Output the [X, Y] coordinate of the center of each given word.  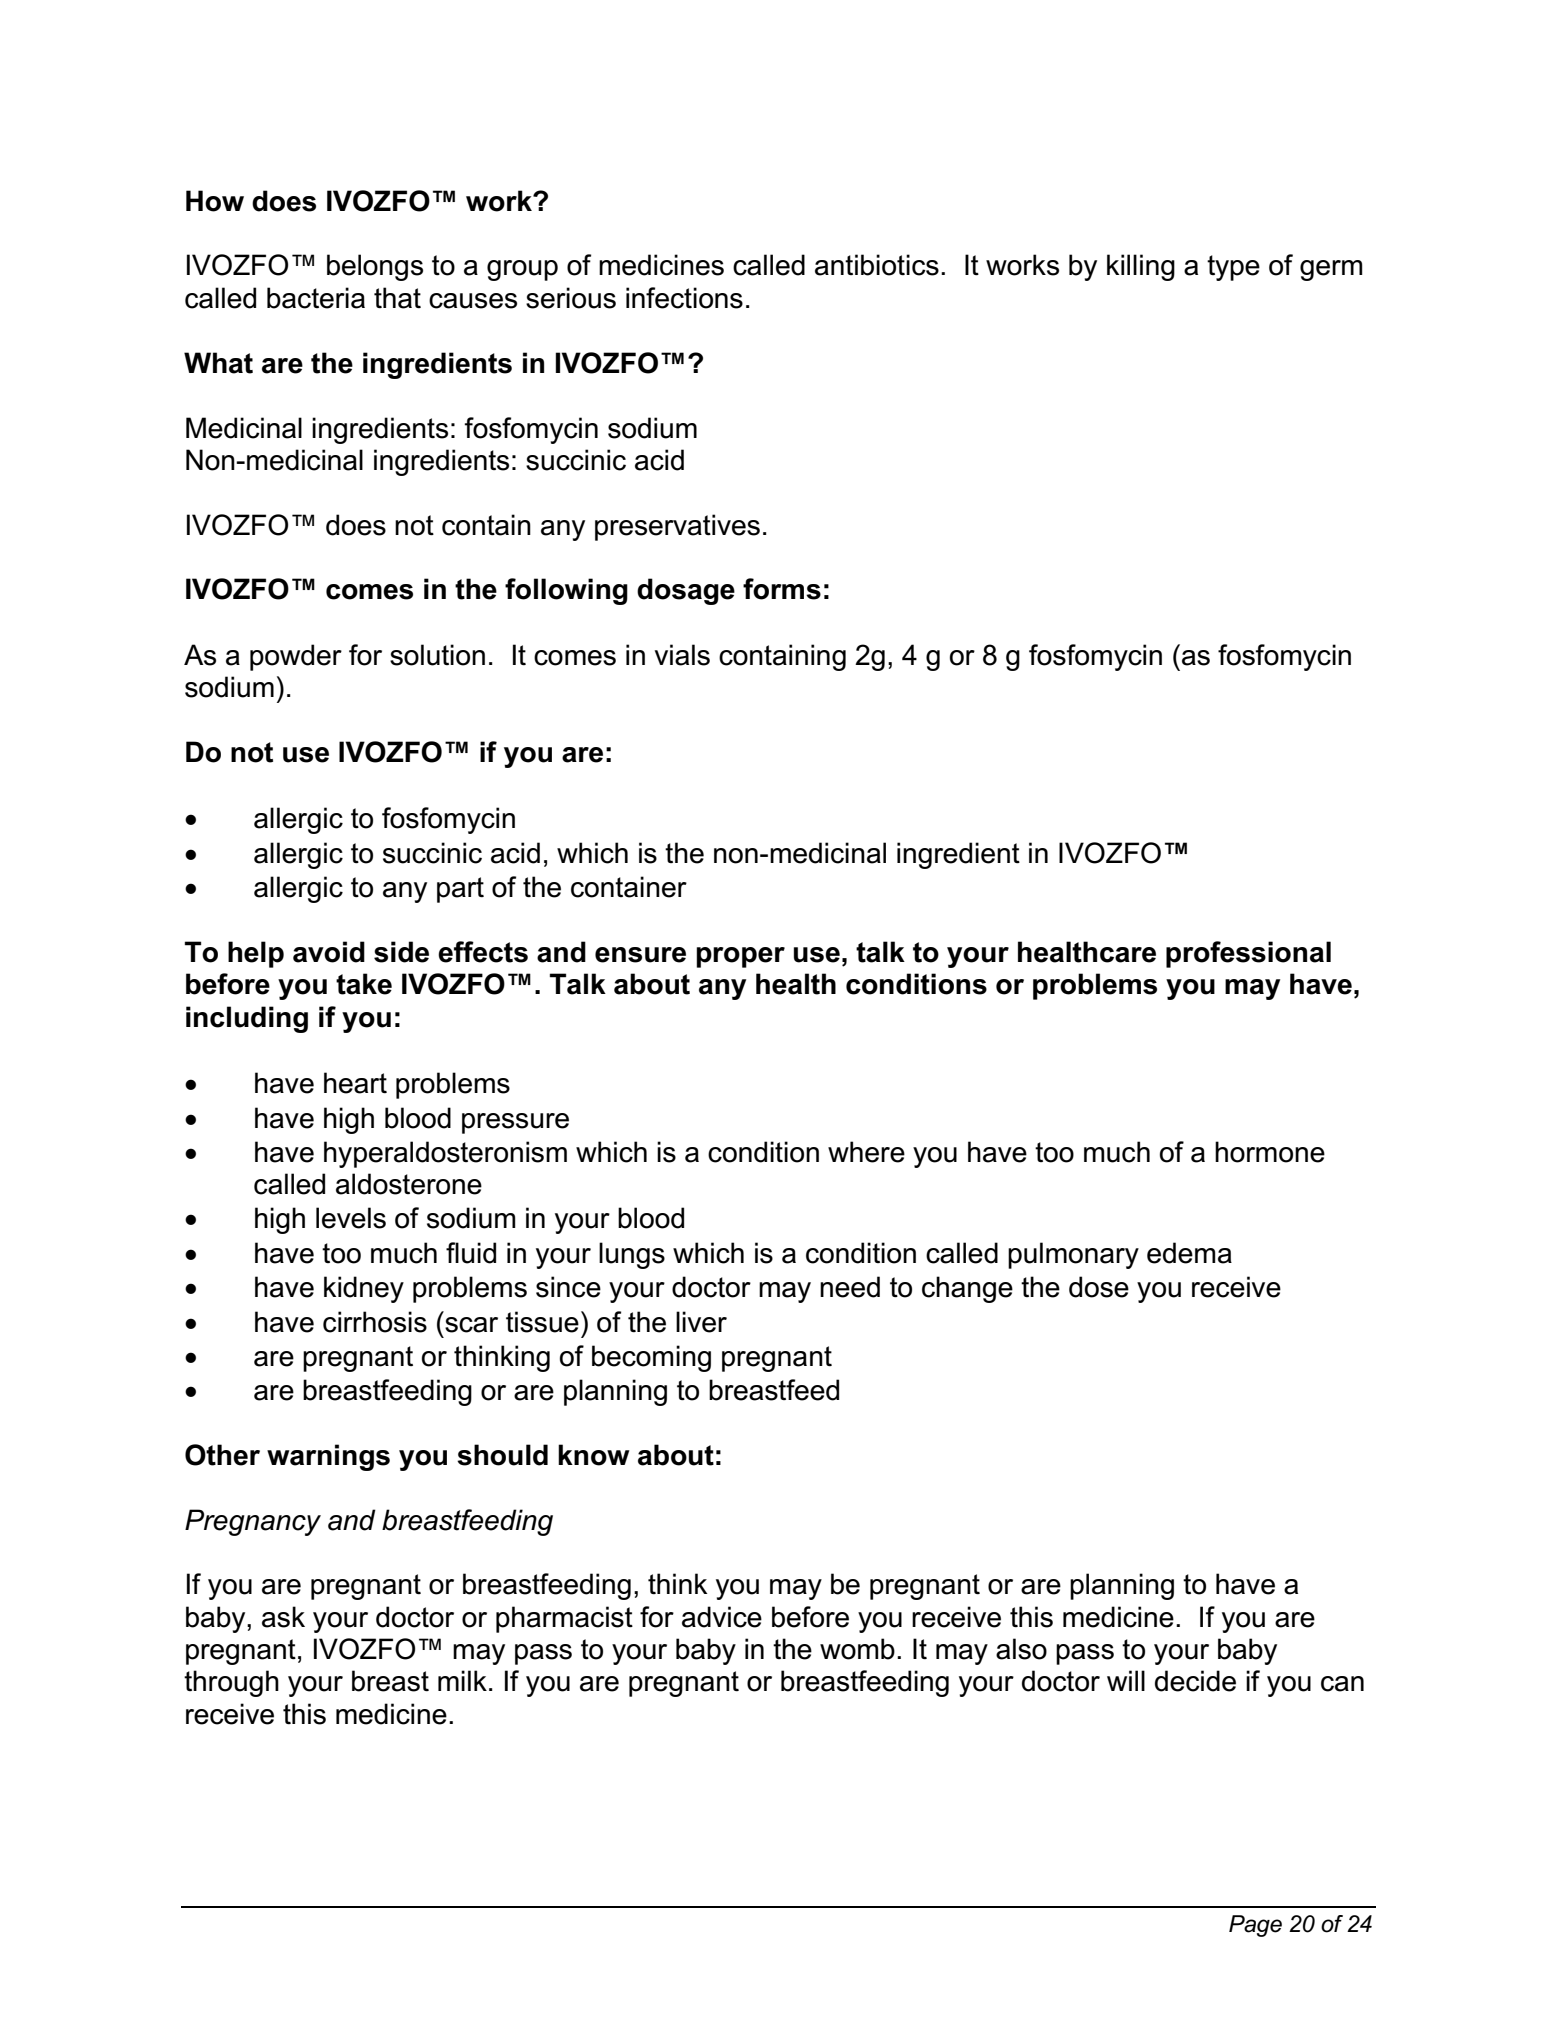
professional [1248, 954]
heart [355, 1083]
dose [1099, 1287]
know [594, 1455]
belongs [375, 267]
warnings [328, 1457]
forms [782, 589]
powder [296, 657]
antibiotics [877, 265]
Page [1255, 1926]
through [231, 1683]
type [1233, 268]
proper [740, 957]
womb [857, 1649]
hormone [1270, 1152]
